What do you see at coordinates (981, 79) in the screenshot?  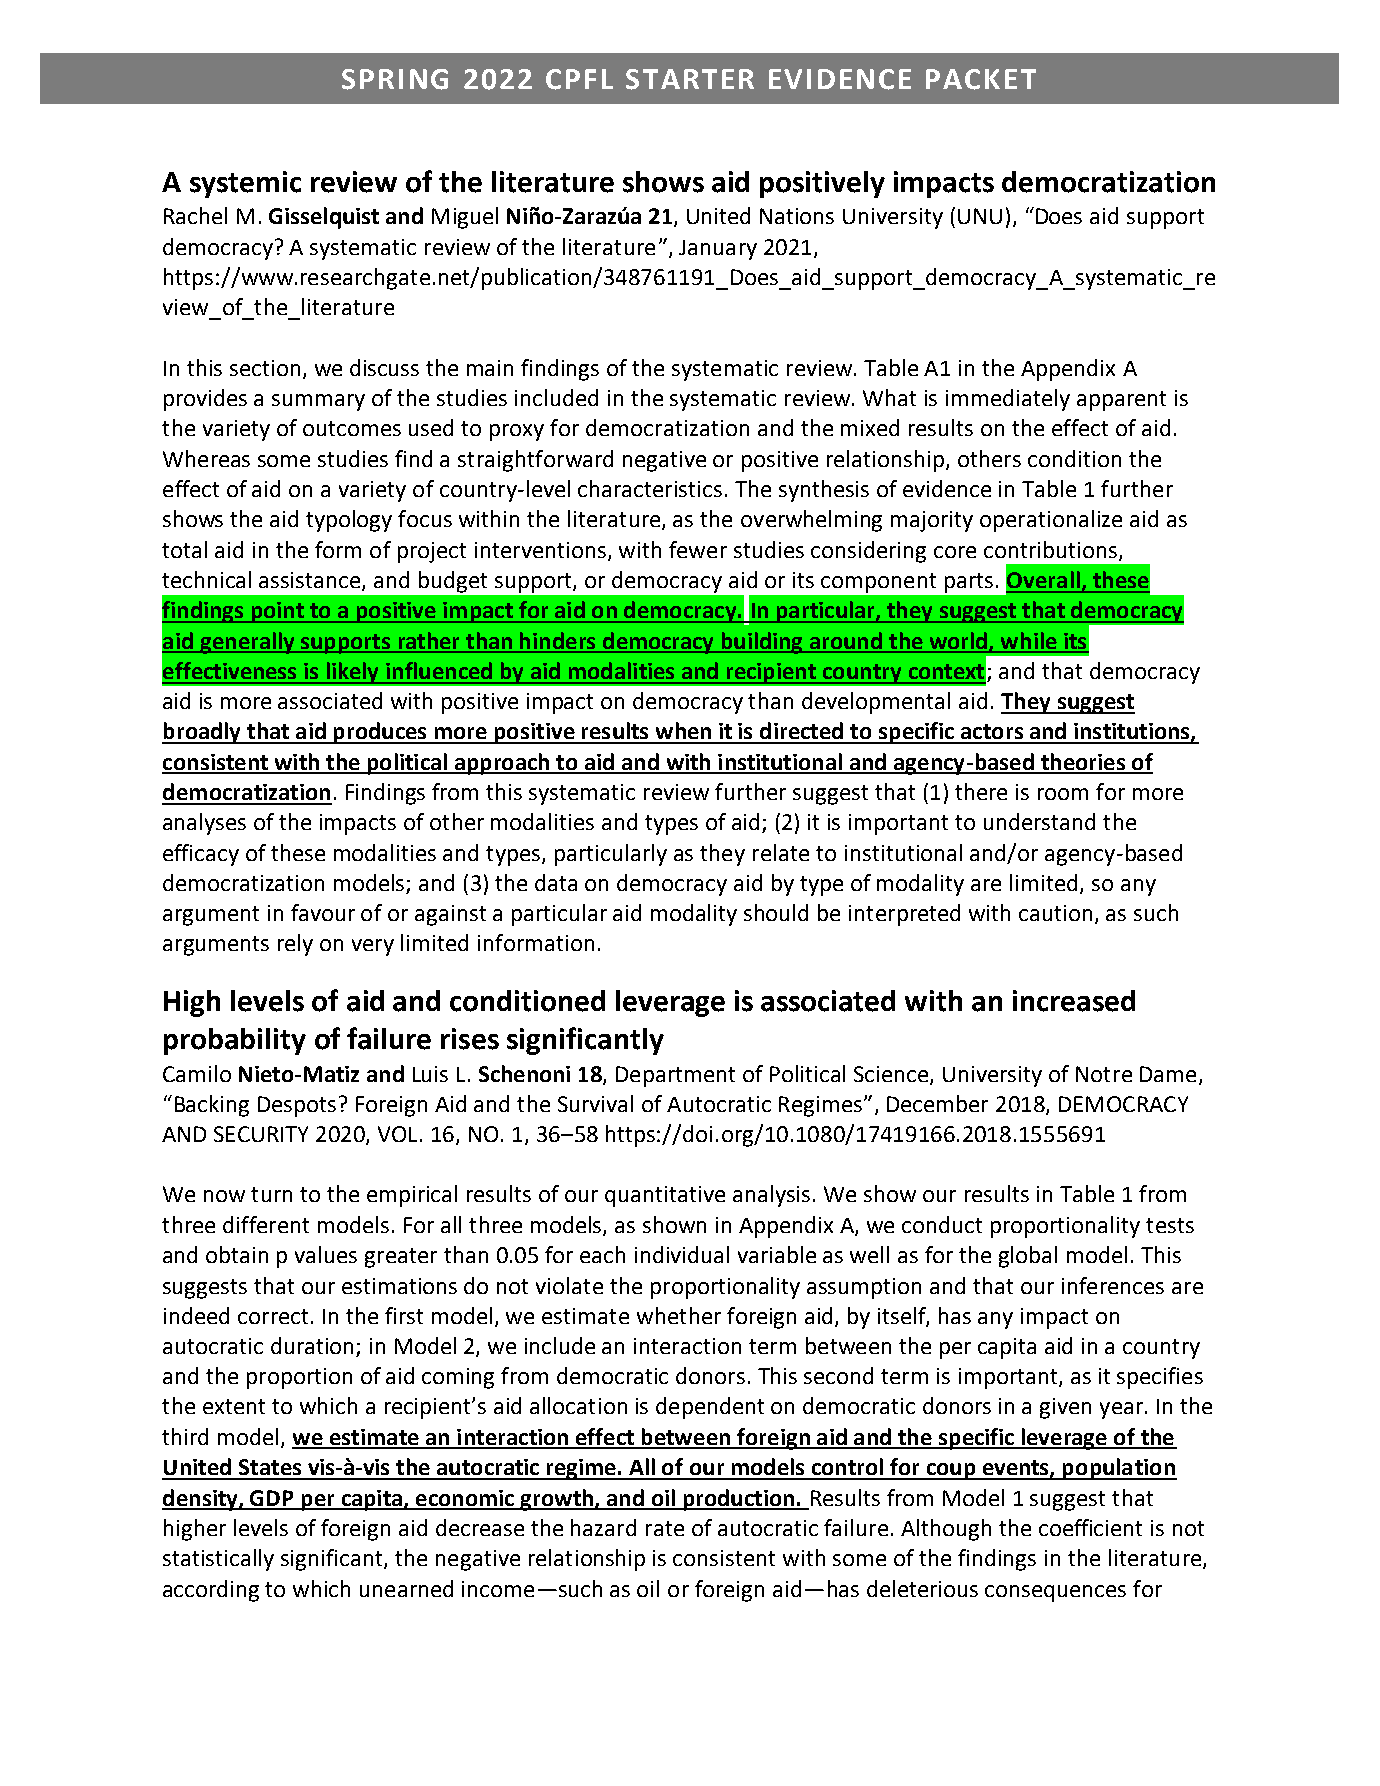 I see `PACKET` at bounding box center [981, 79].
